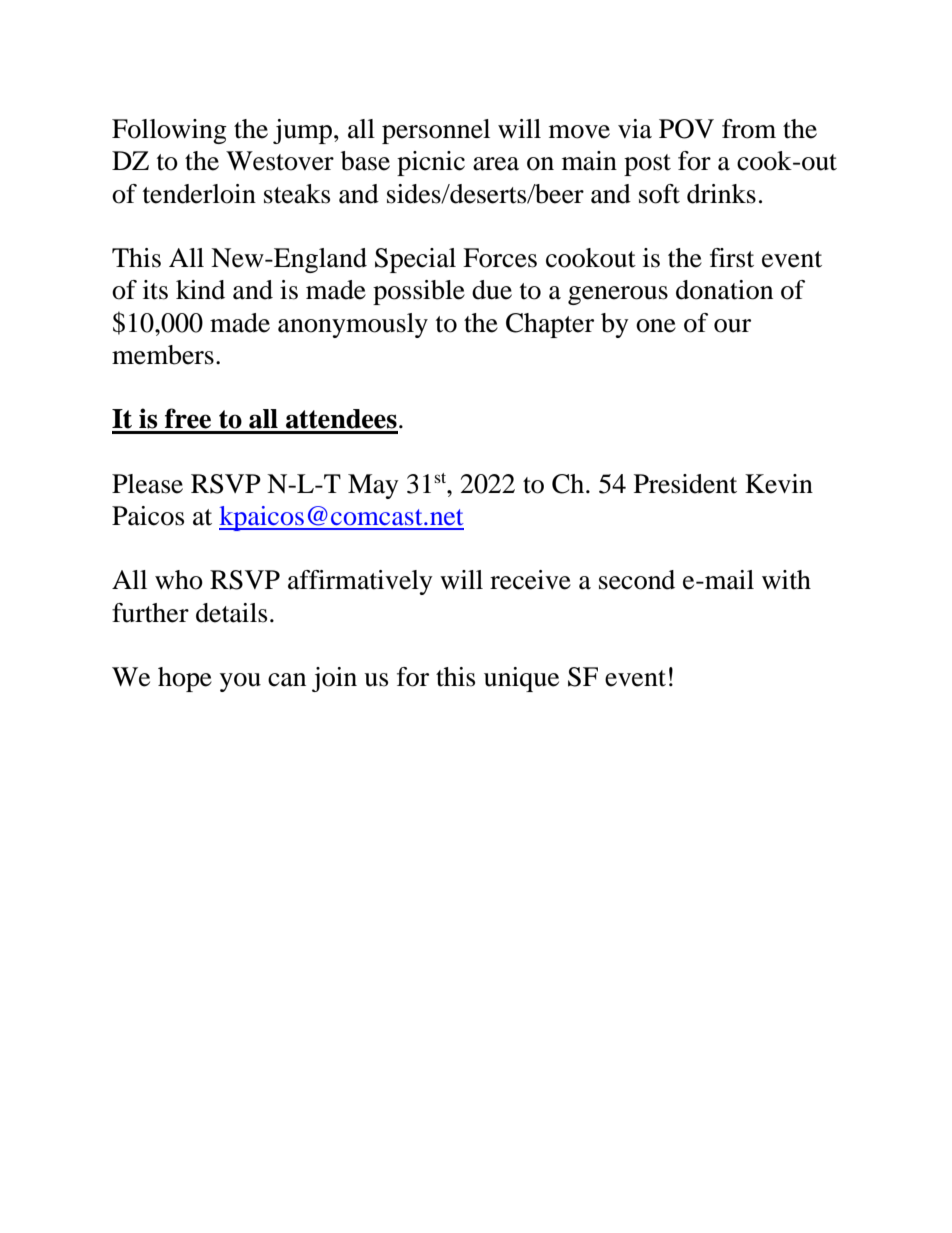 This screenshot has height=1233, width=952. What do you see at coordinates (686, 129) in the screenshot?
I see `POV` at bounding box center [686, 129].
